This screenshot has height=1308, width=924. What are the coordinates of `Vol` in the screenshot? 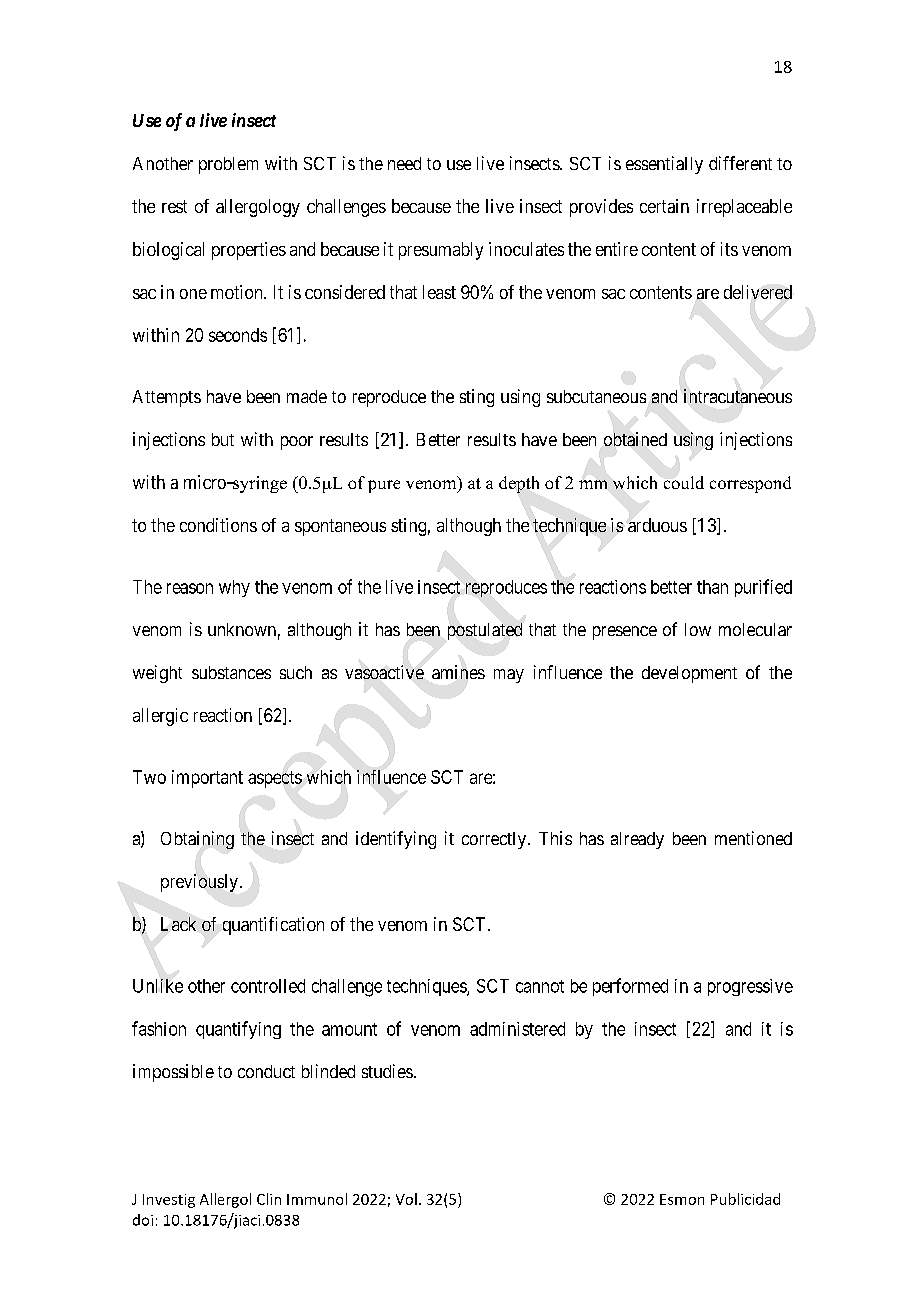 It's located at (406, 1199).
